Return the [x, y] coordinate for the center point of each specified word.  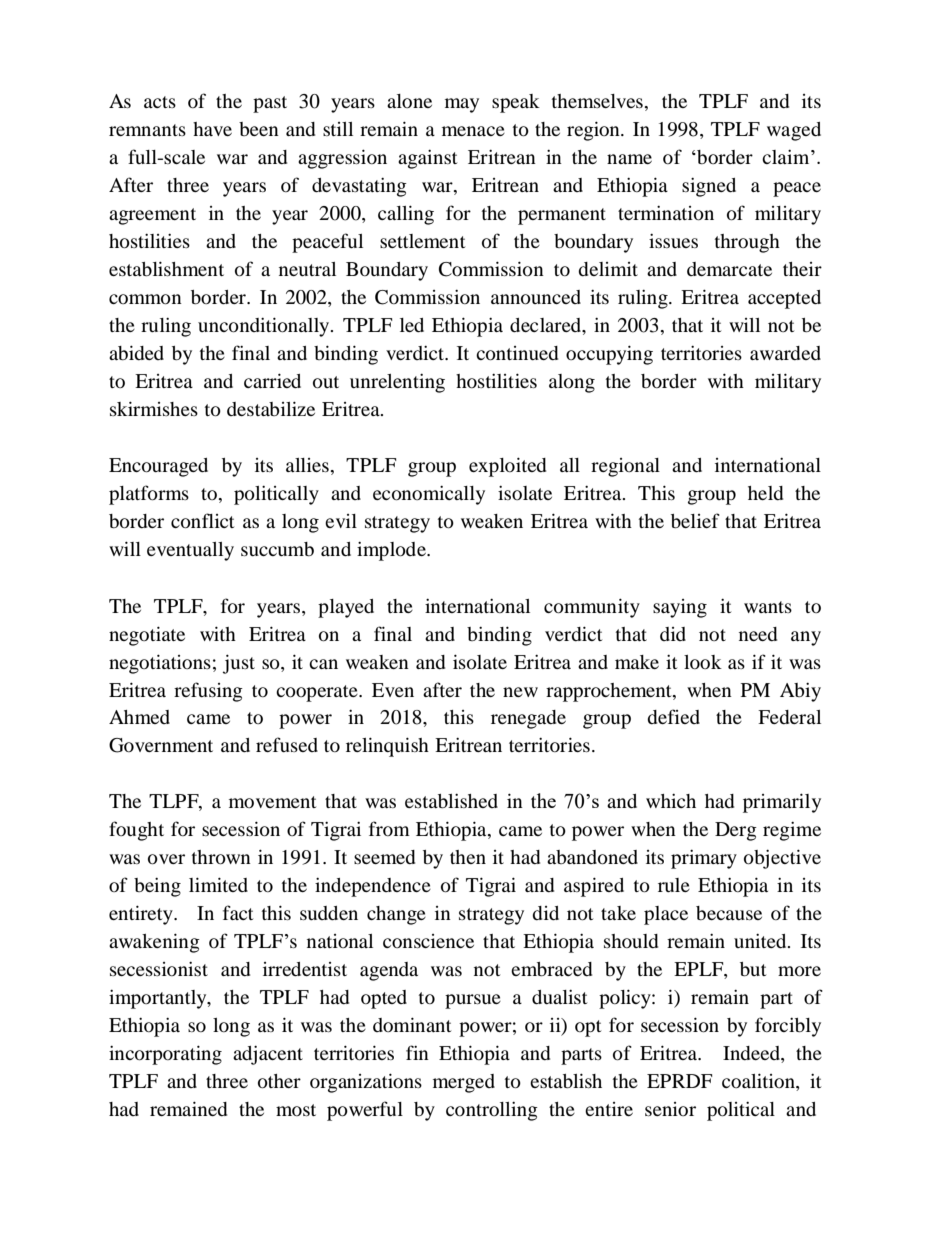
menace [473, 131]
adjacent [268, 1055]
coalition [759, 1080]
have [212, 129]
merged [464, 1083]
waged [794, 131]
